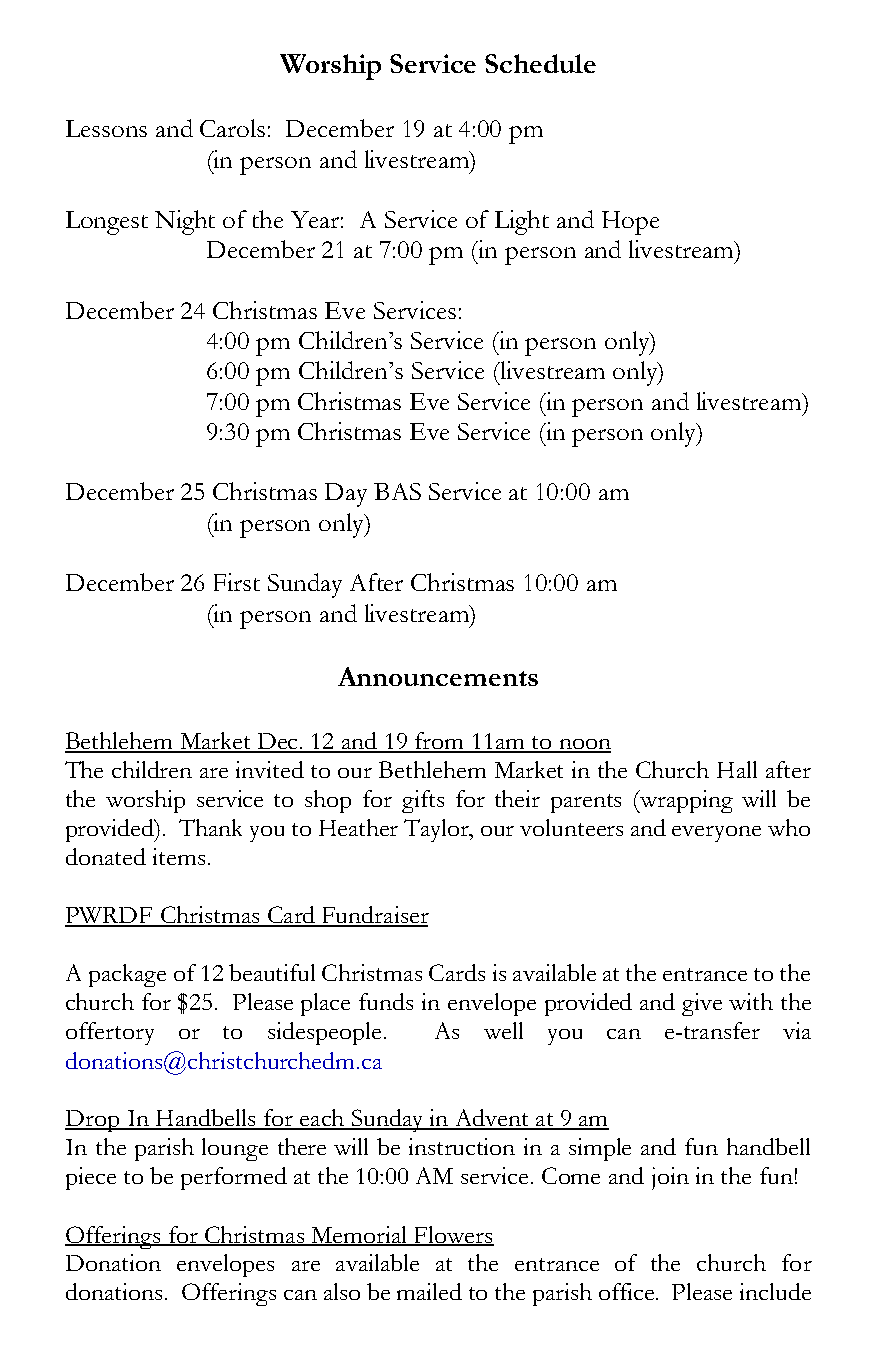  I want to click on Hope, so click(630, 223).
